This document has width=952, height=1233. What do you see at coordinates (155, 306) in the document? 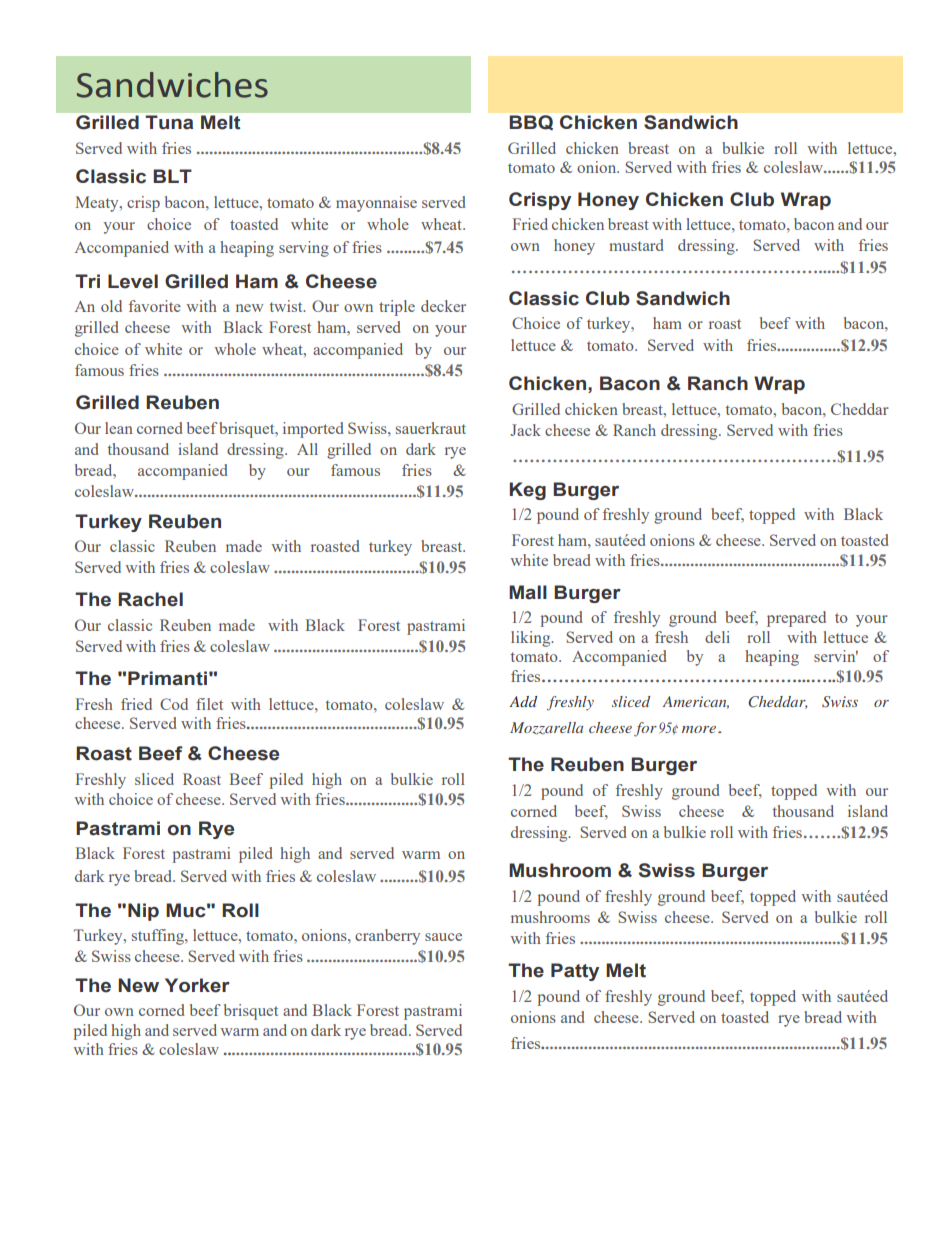
I see `favorite` at bounding box center [155, 306].
